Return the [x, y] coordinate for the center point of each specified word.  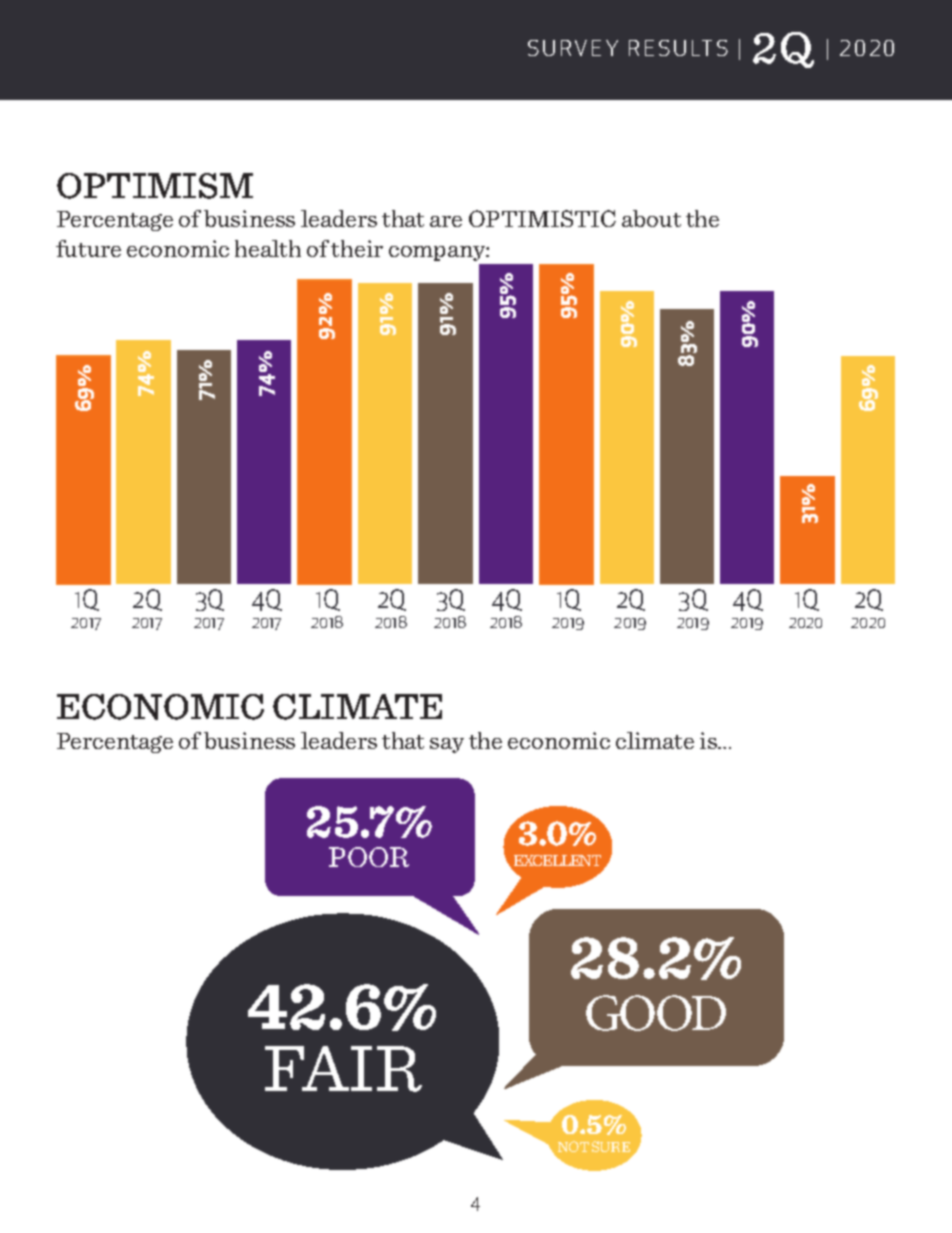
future [88, 248]
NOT [573, 1146]
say [447, 745]
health [268, 248]
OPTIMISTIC [542, 218]
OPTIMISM [155, 186]
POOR [369, 857]
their [357, 248]
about [651, 218]
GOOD [656, 1013]
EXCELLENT [557, 860]
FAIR [343, 1069]
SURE [611, 1146]
